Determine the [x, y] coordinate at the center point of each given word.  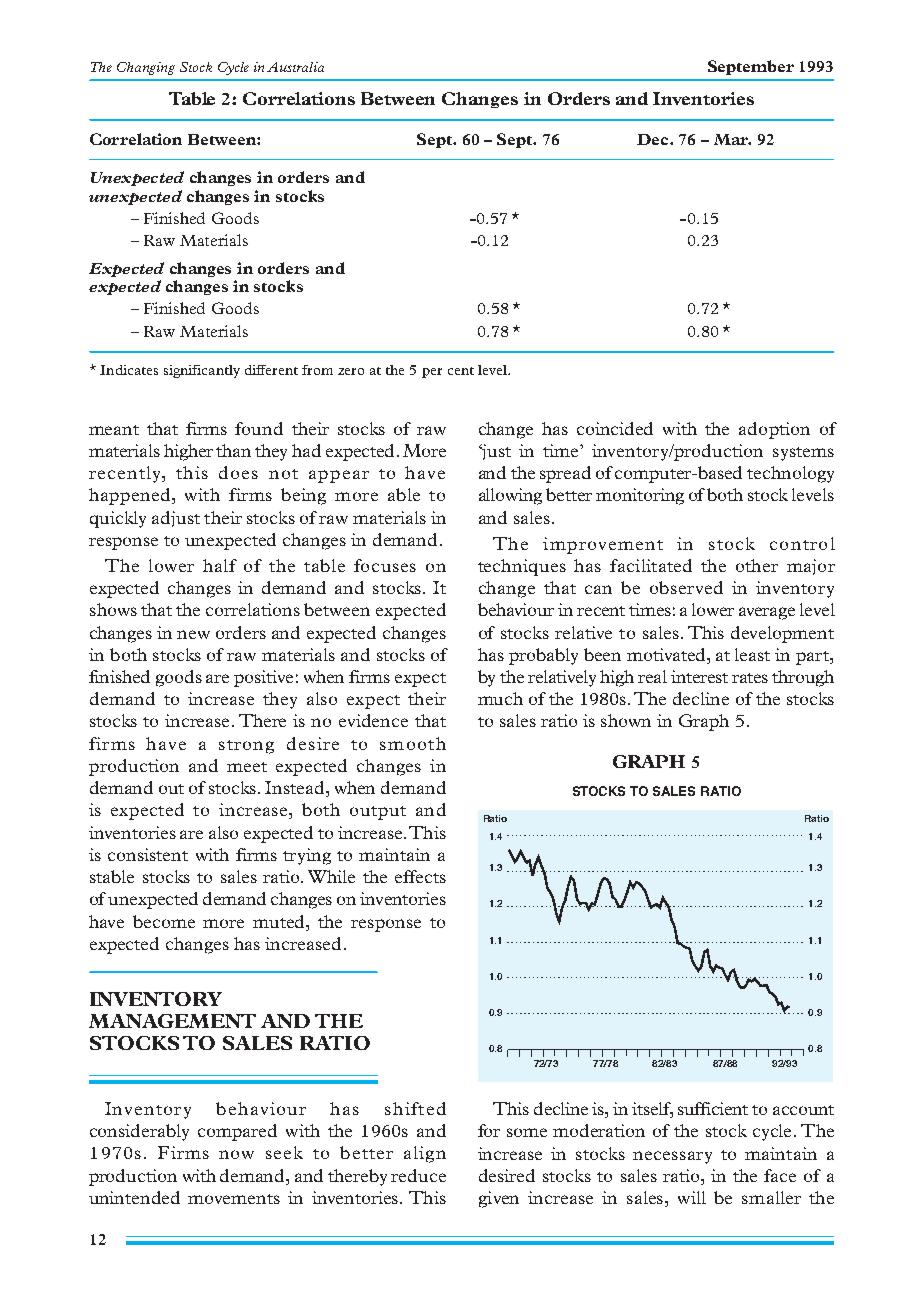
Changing [146, 68]
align [425, 1154]
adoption [774, 430]
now [236, 1154]
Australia [295, 67]
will [692, 1197]
